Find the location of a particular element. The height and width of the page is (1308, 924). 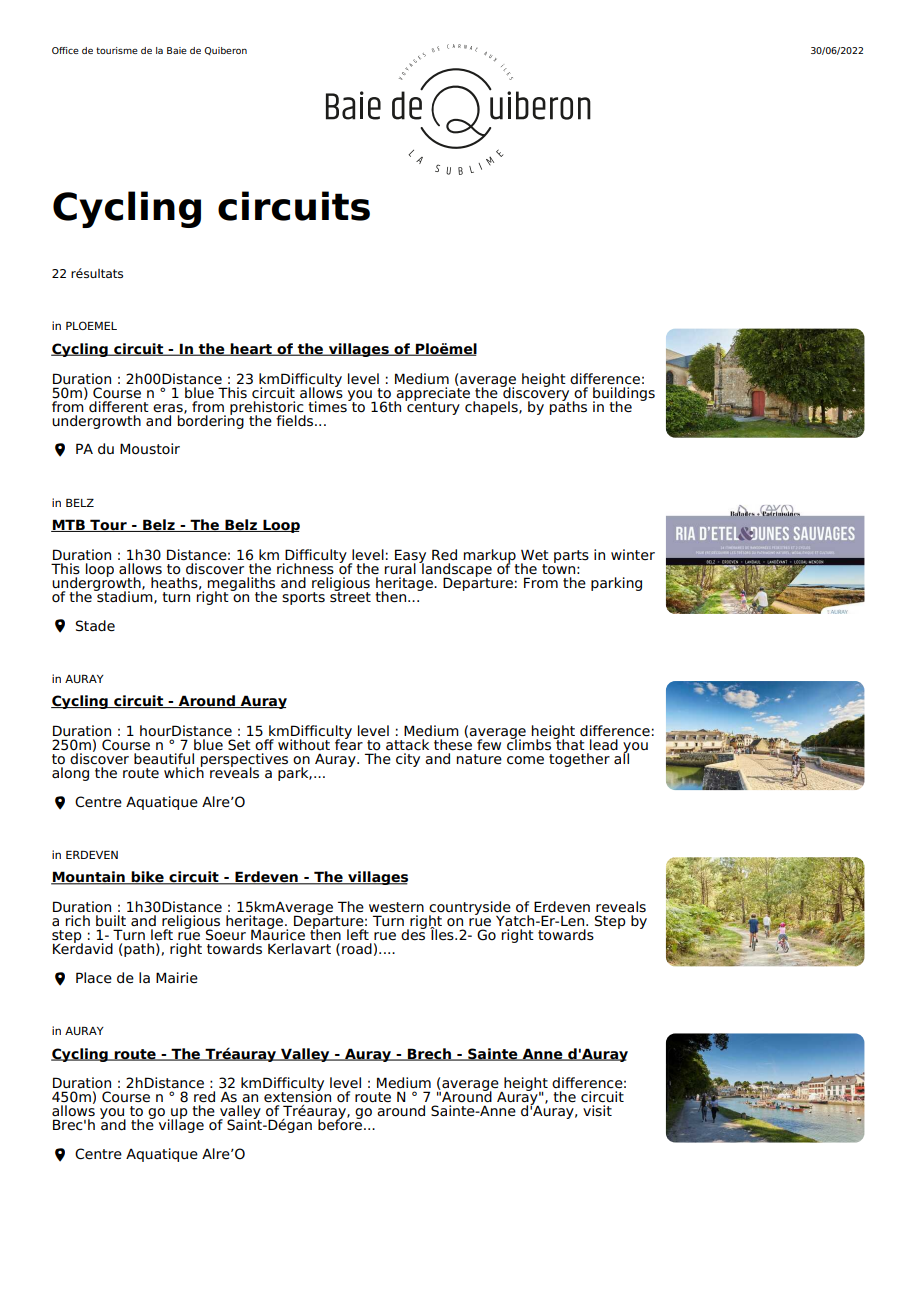

western is located at coordinates (396, 907).
